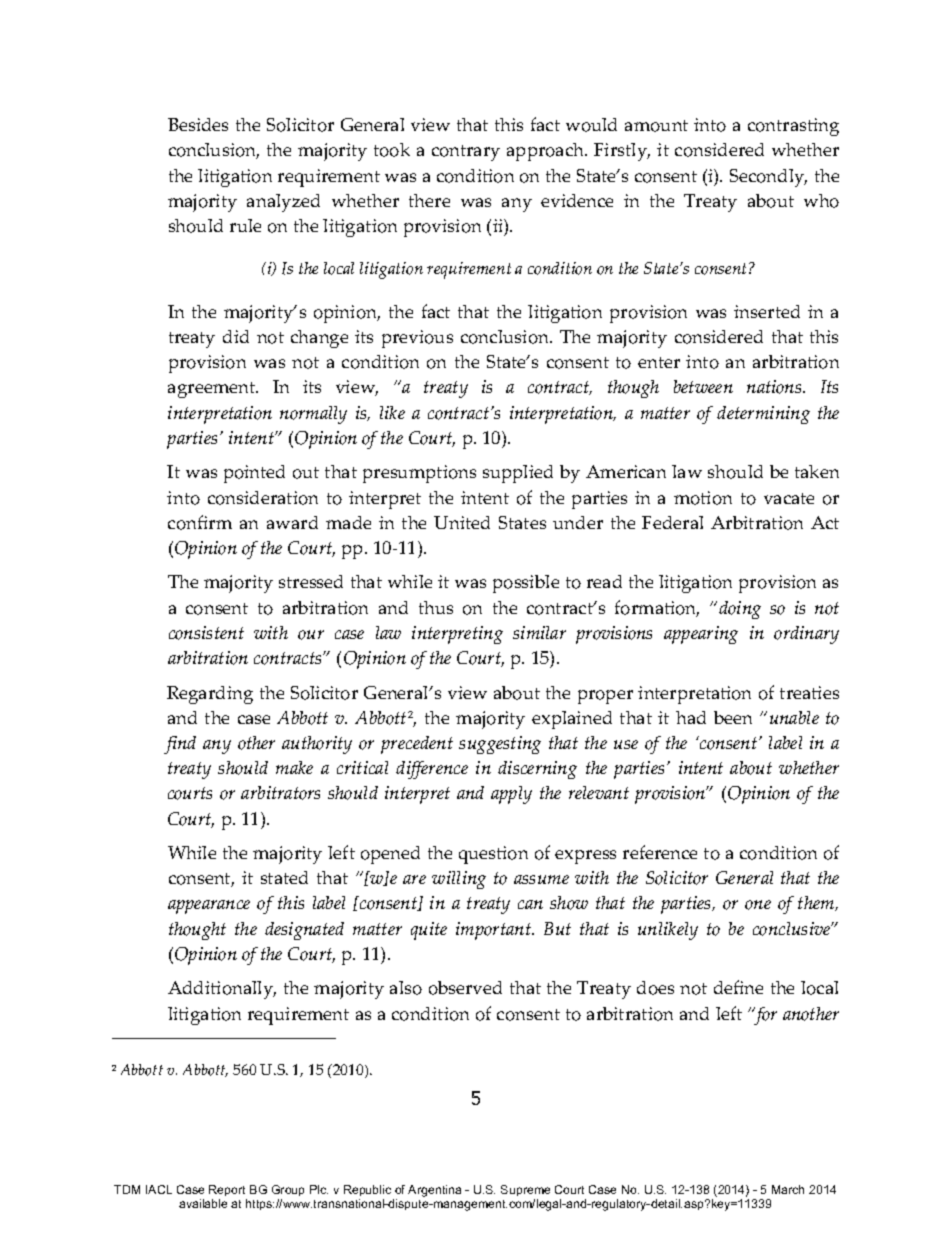 Image resolution: width=952 pixels, height=1233 pixels. What do you see at coordinates (180, 745) in the screenshot?
I see `find` at bounding box center [180, 745].
